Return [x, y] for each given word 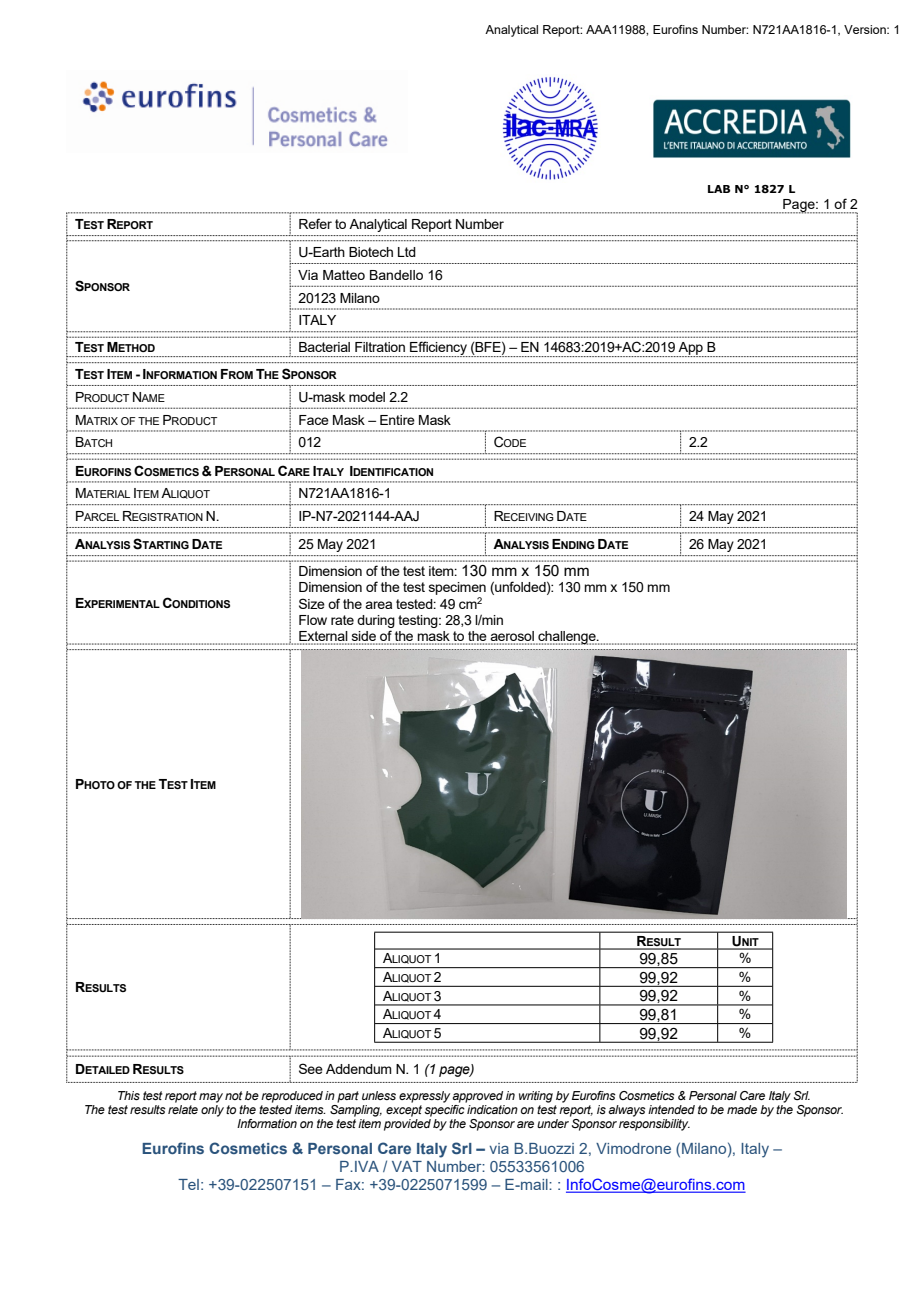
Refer [315, 223]
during [376, 621]
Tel [188, 1184]
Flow [313, 620]
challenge [567, 638]
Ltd [407, 252]
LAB [719, 189]
